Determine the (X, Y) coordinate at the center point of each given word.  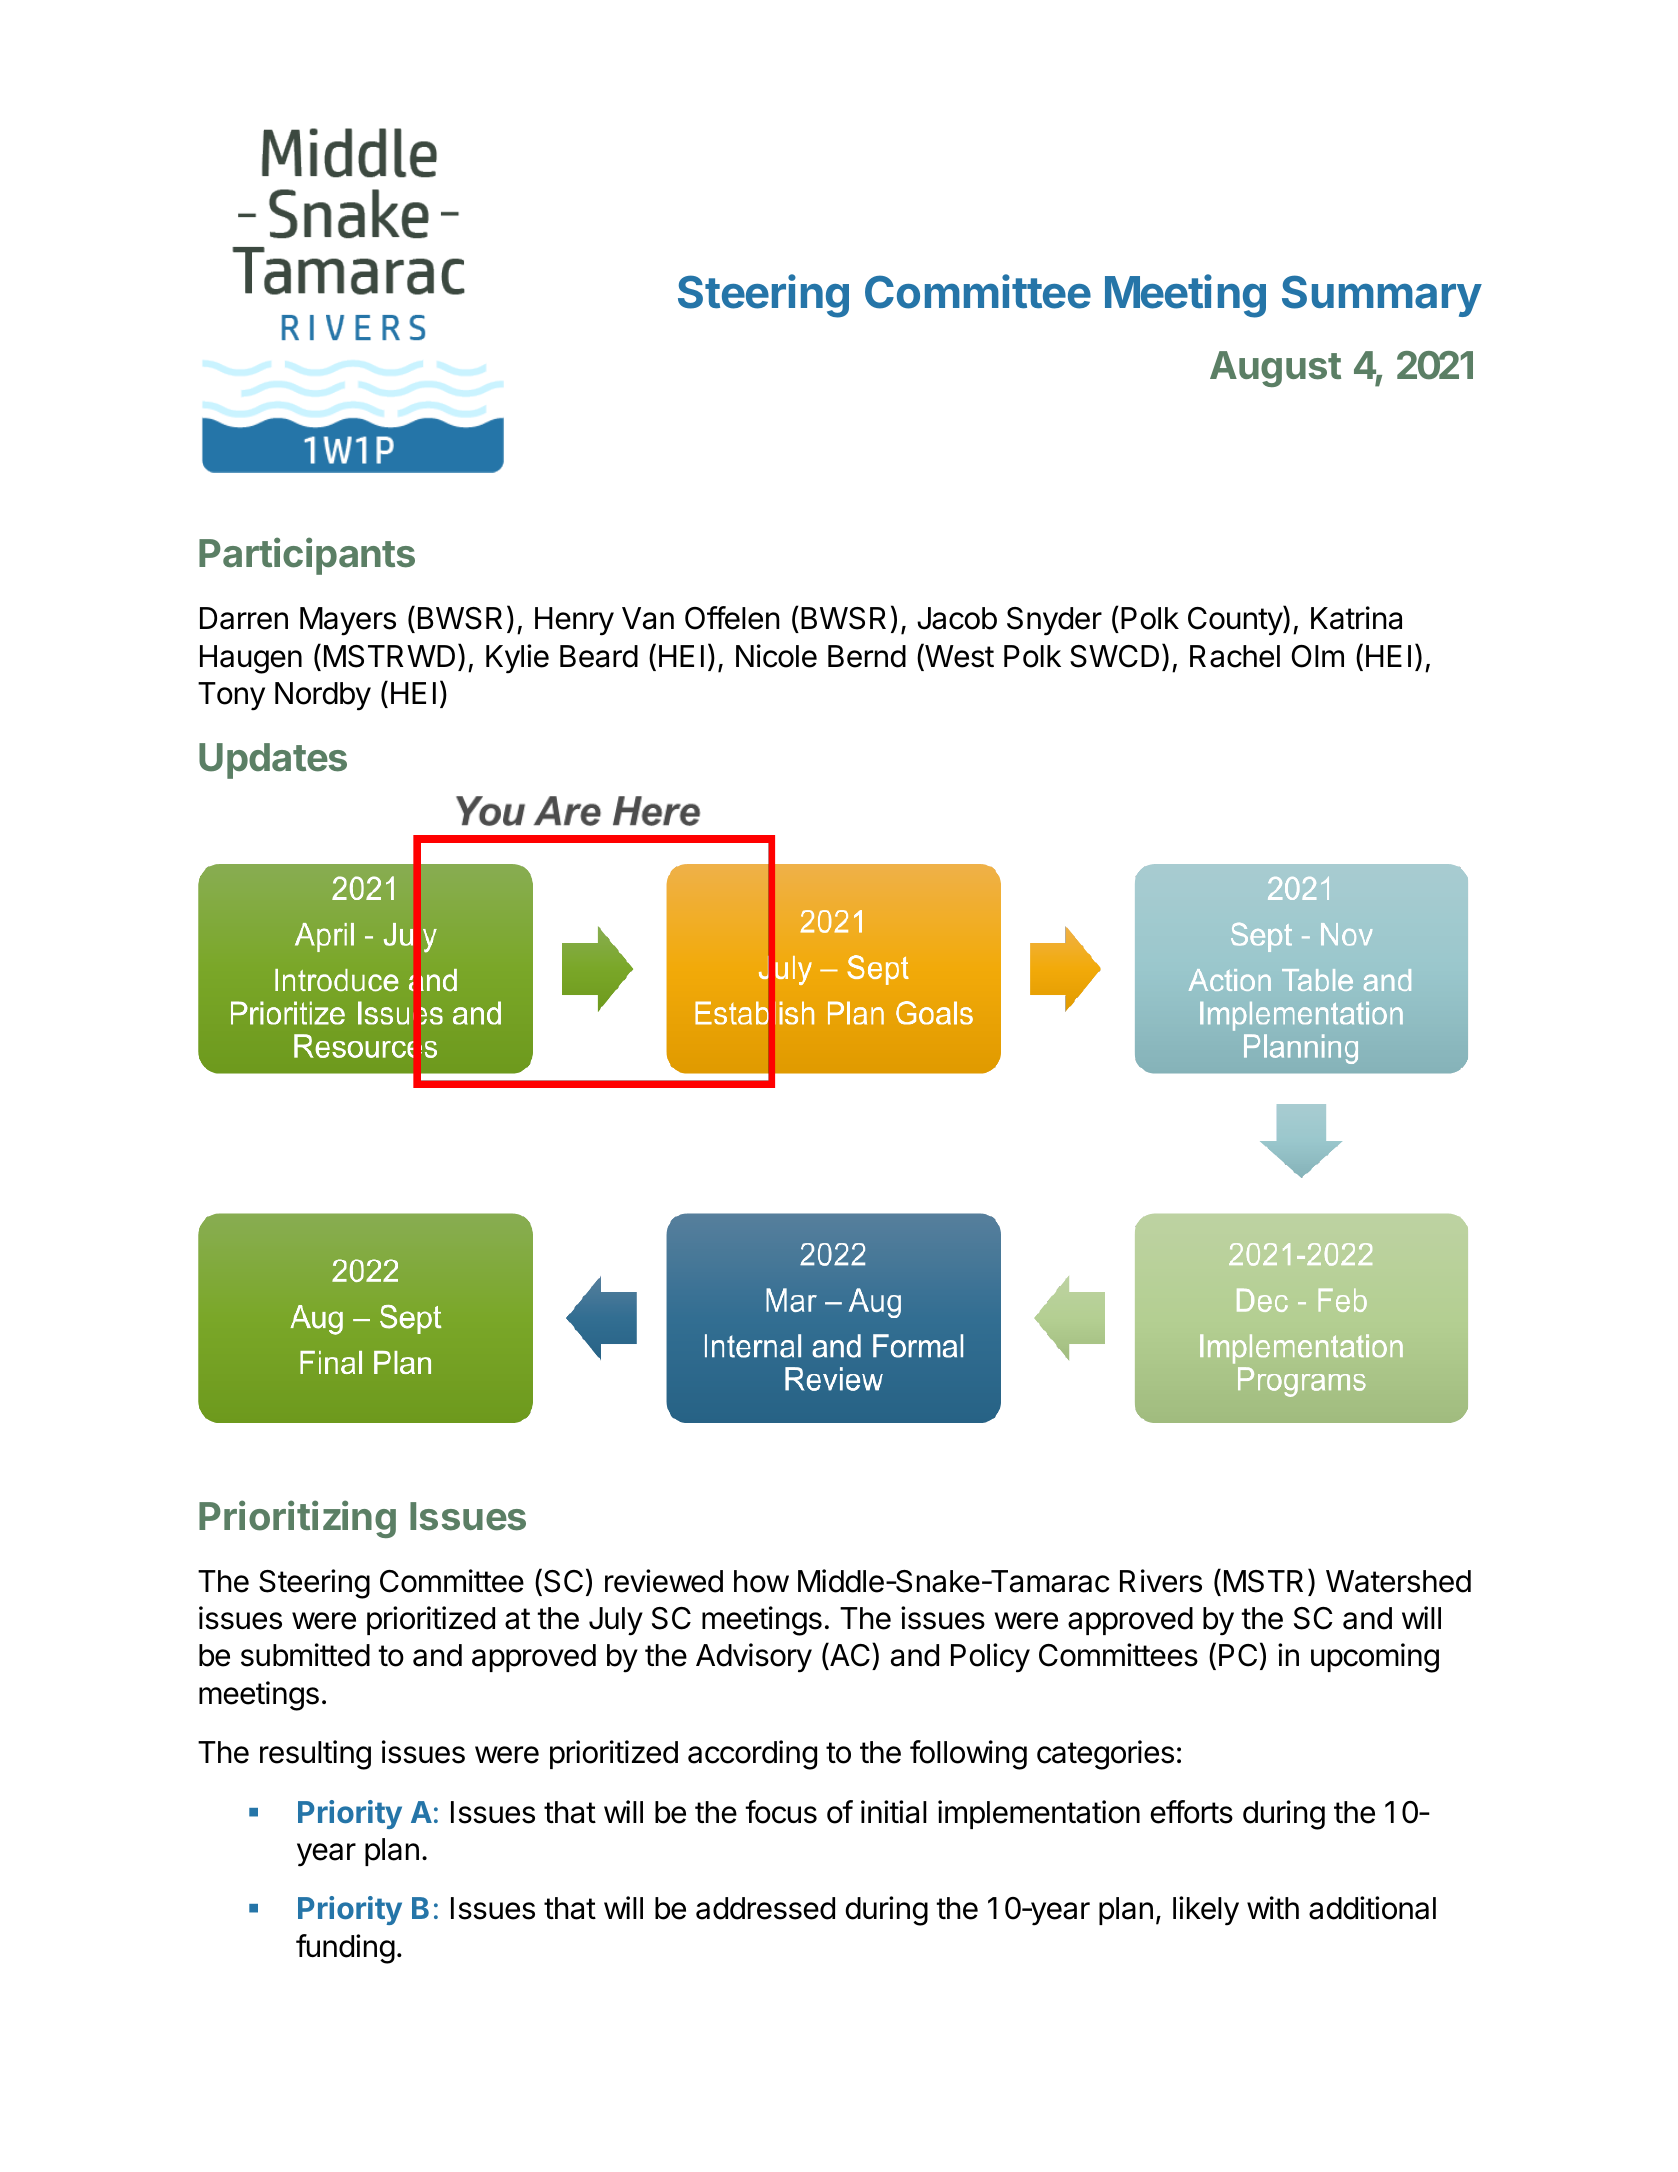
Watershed (1398, 1581)
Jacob (957, 618)
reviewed (664, 1581)
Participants (307, 556)
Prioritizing (297, 1519)
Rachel (1235, 656)
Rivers (1161, 1581)
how (761, 1581)
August (1275, 369)
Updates (273, 761)
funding (345, 1949)
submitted (305, 1655)
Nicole (776, 656)
